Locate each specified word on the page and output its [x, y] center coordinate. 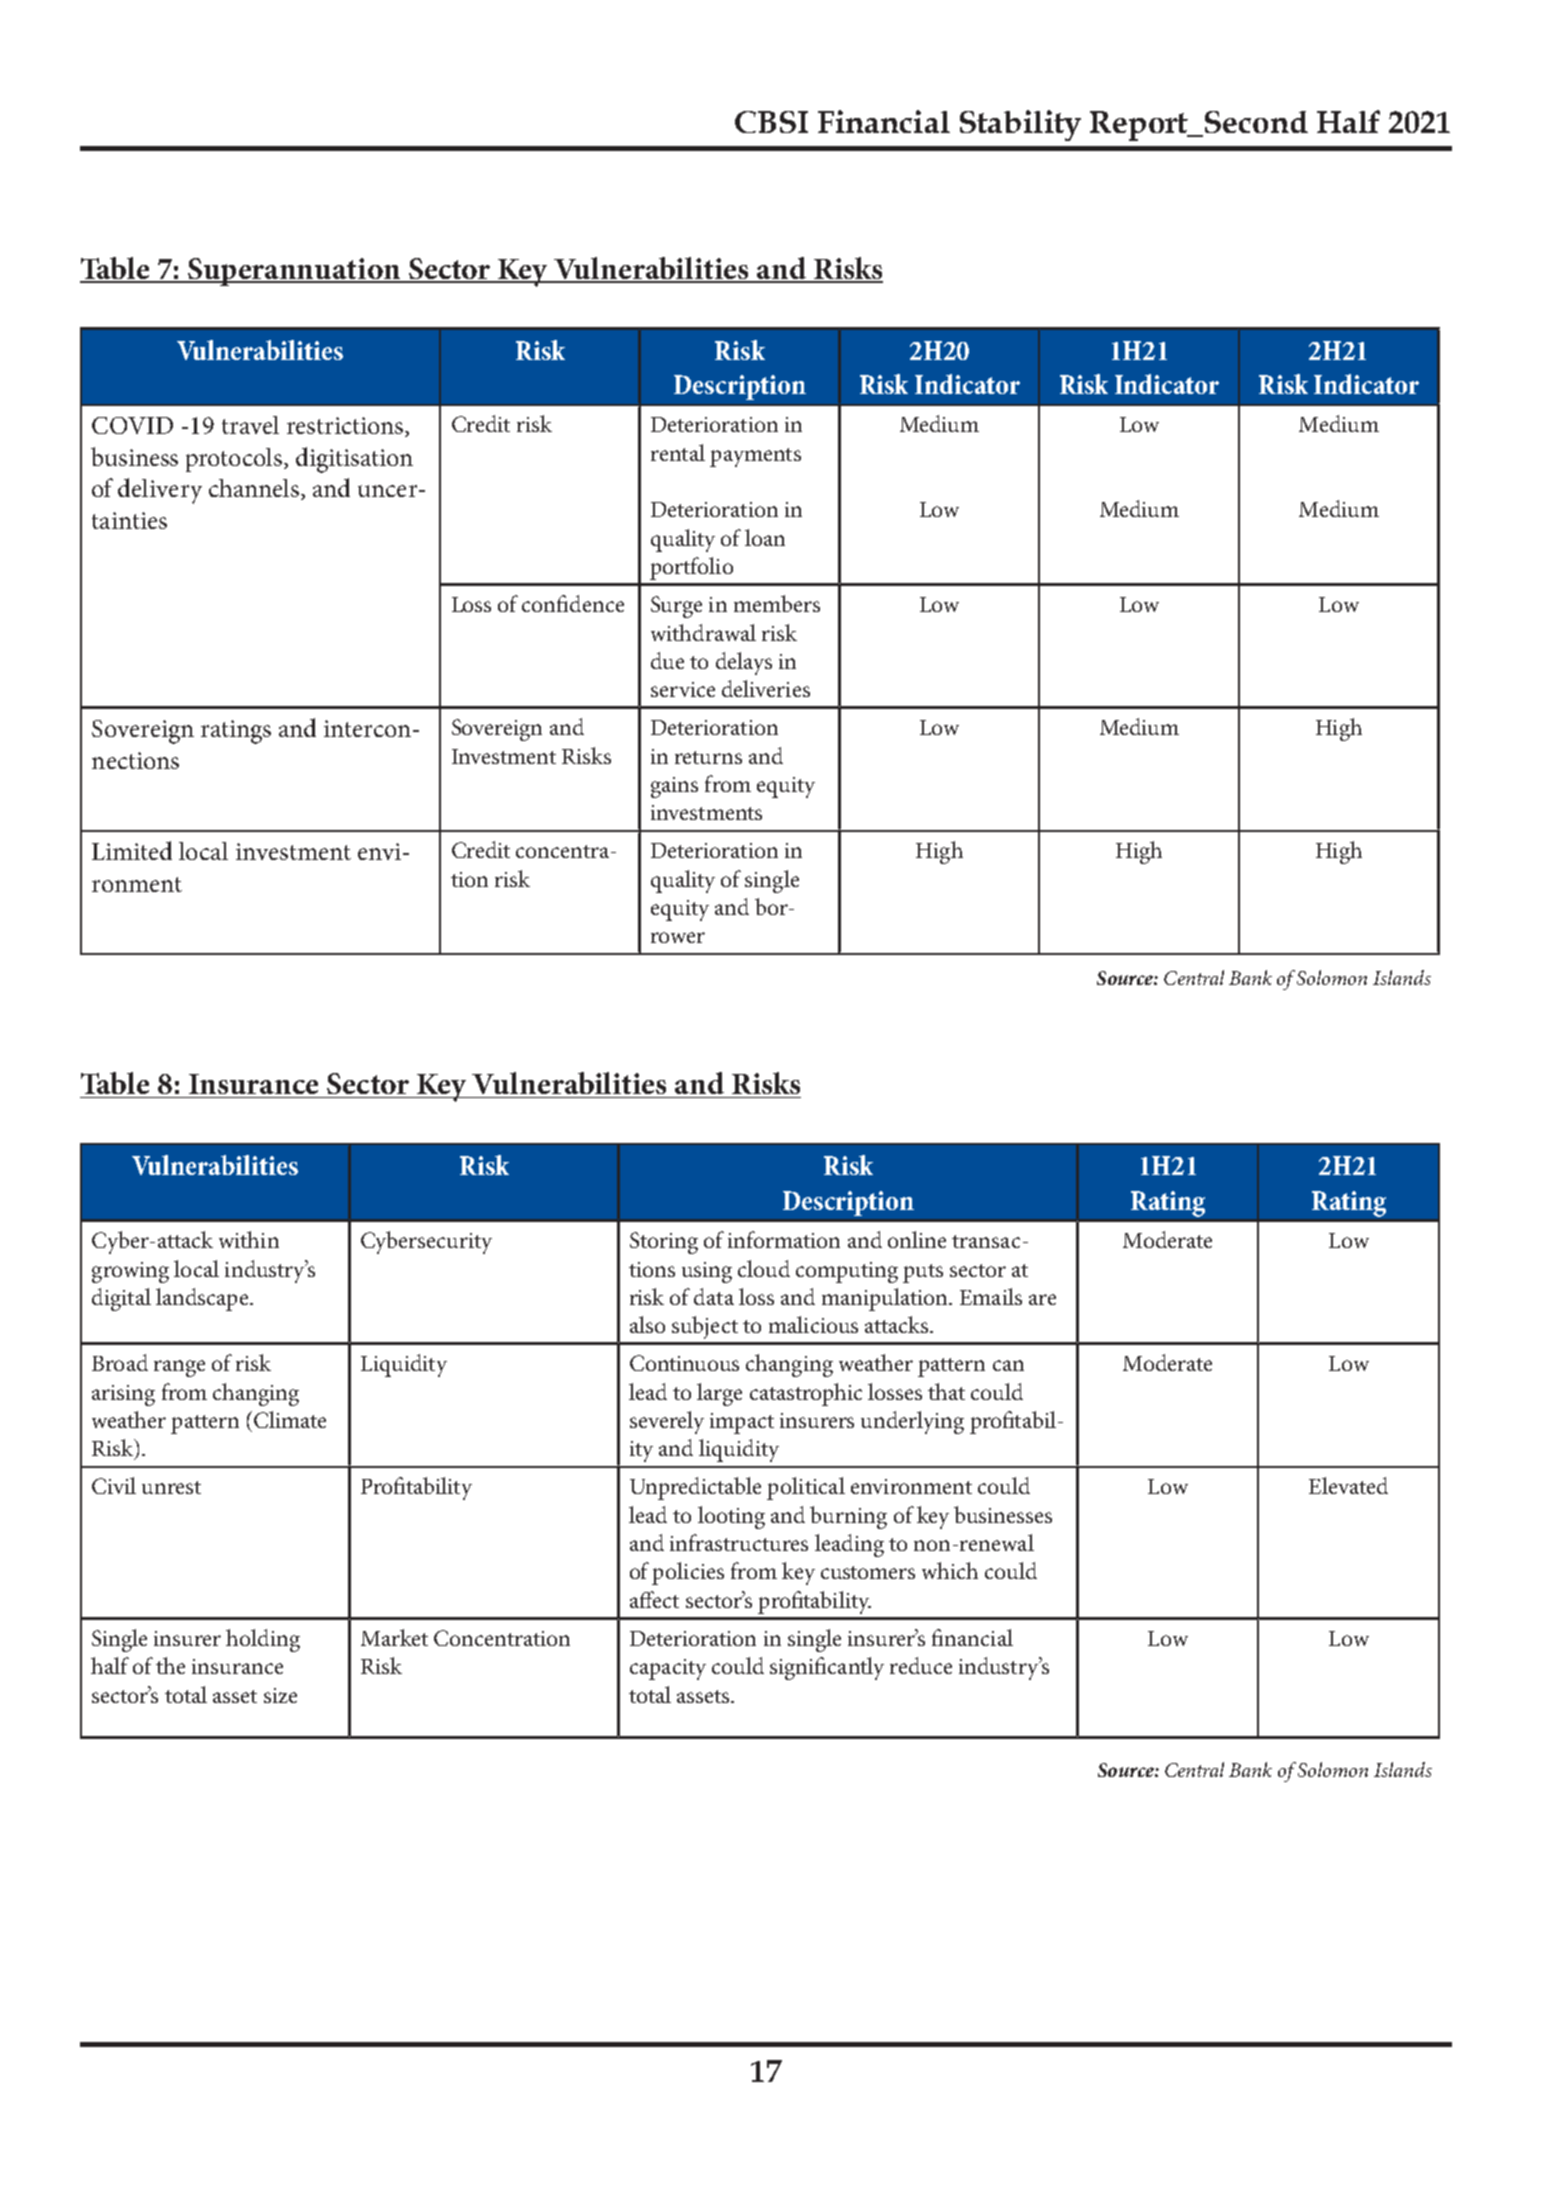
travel [250, 425]
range [179, 1368]
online [917, 1239]
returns [708, 757]
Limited [132, 850]
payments [755, 457]
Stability [1020, 125]
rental [678, 452]
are [1042, 1299]
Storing [664, 1243]
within [249, 1239]
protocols [235, 460]
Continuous [684, 1363]
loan [765, 537]
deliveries [766, 688]
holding [263, 1640]
